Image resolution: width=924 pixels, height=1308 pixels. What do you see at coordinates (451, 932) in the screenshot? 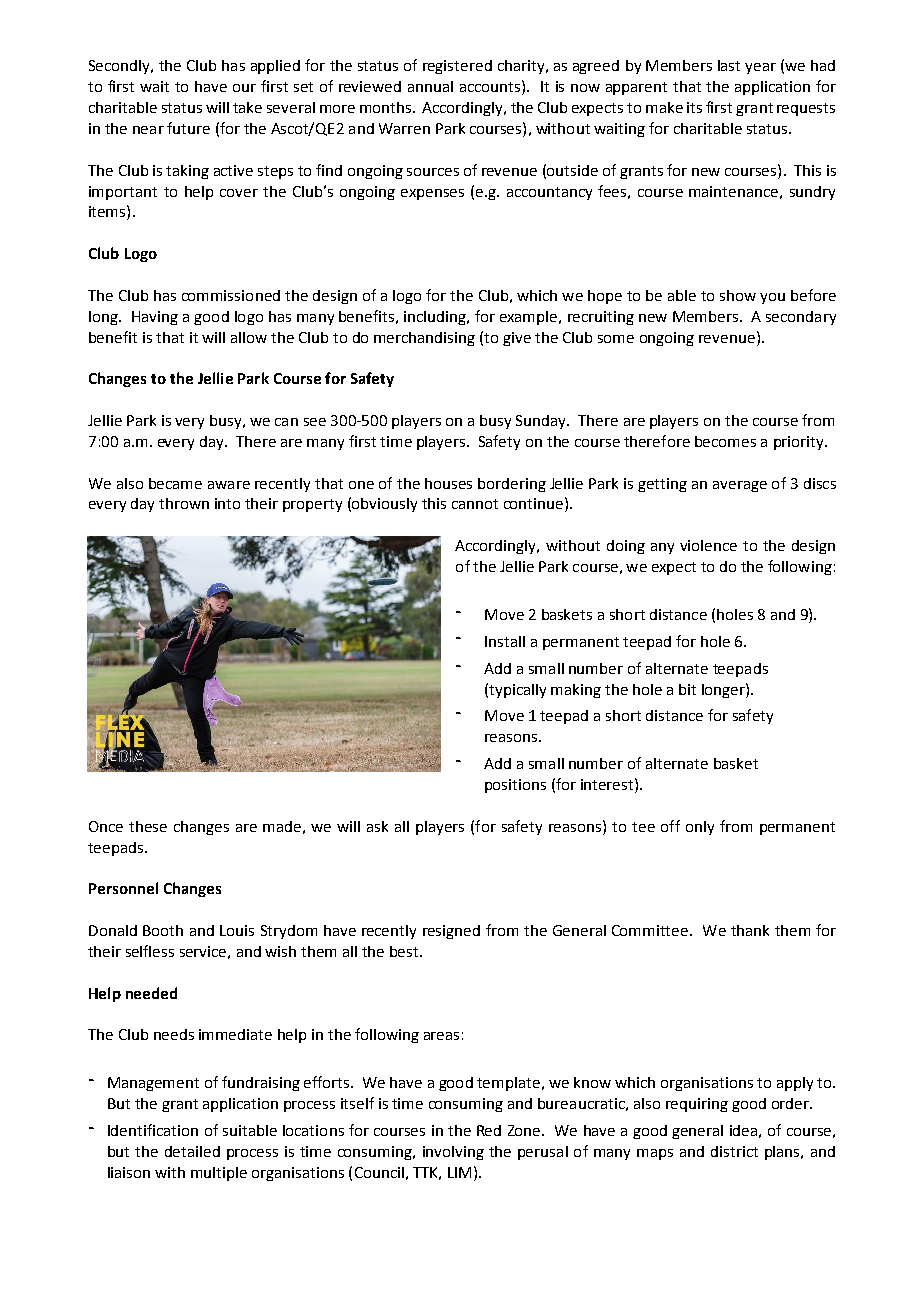
I see `resigned` at bounding box center [451, 932].
